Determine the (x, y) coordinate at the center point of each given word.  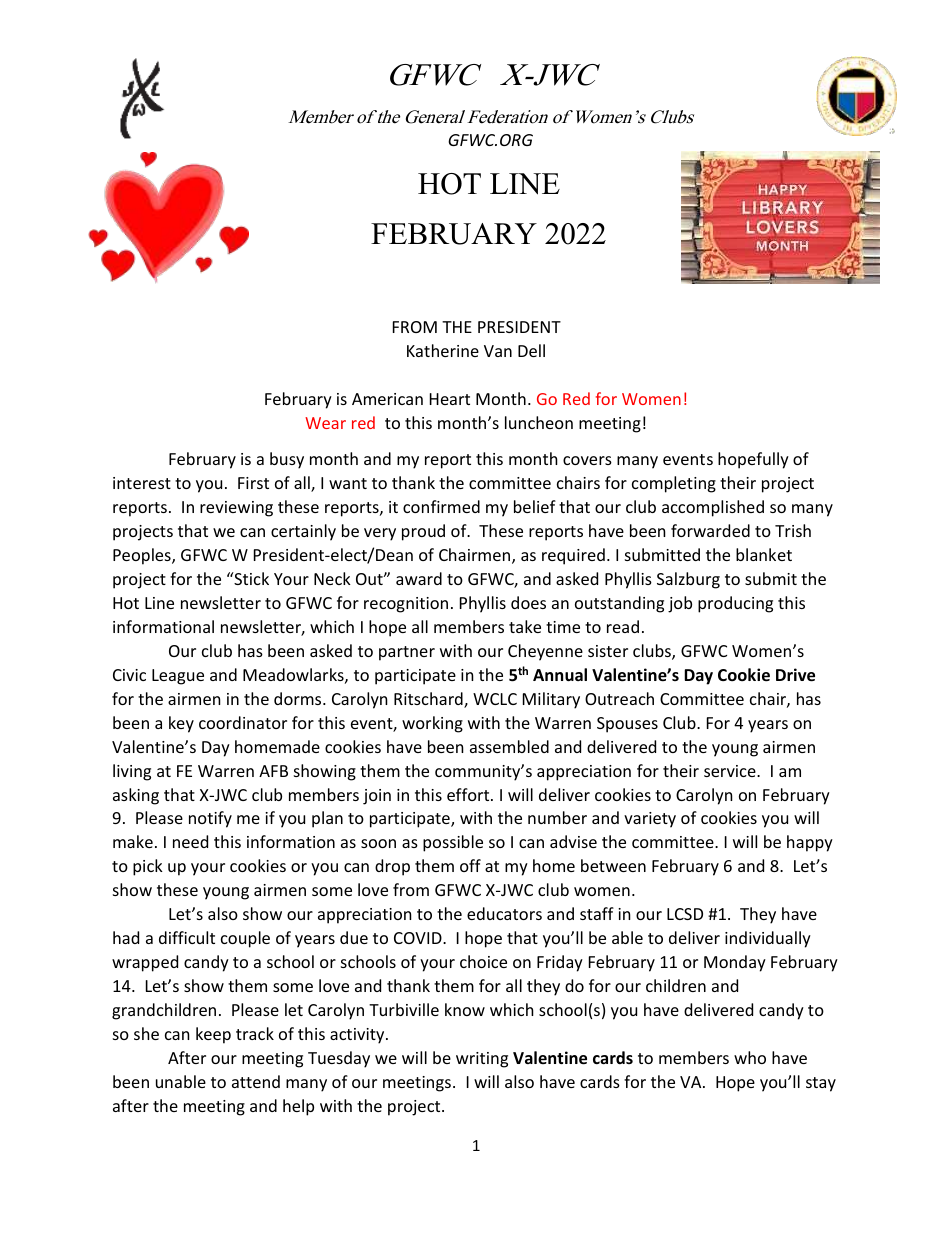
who (750, 1057)
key (181, 724)
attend (256, 1081)
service (731, 771)
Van (498, 351)
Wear (325, 423)
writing (482, 1060)
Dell (531, 350)
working (432, 724)
